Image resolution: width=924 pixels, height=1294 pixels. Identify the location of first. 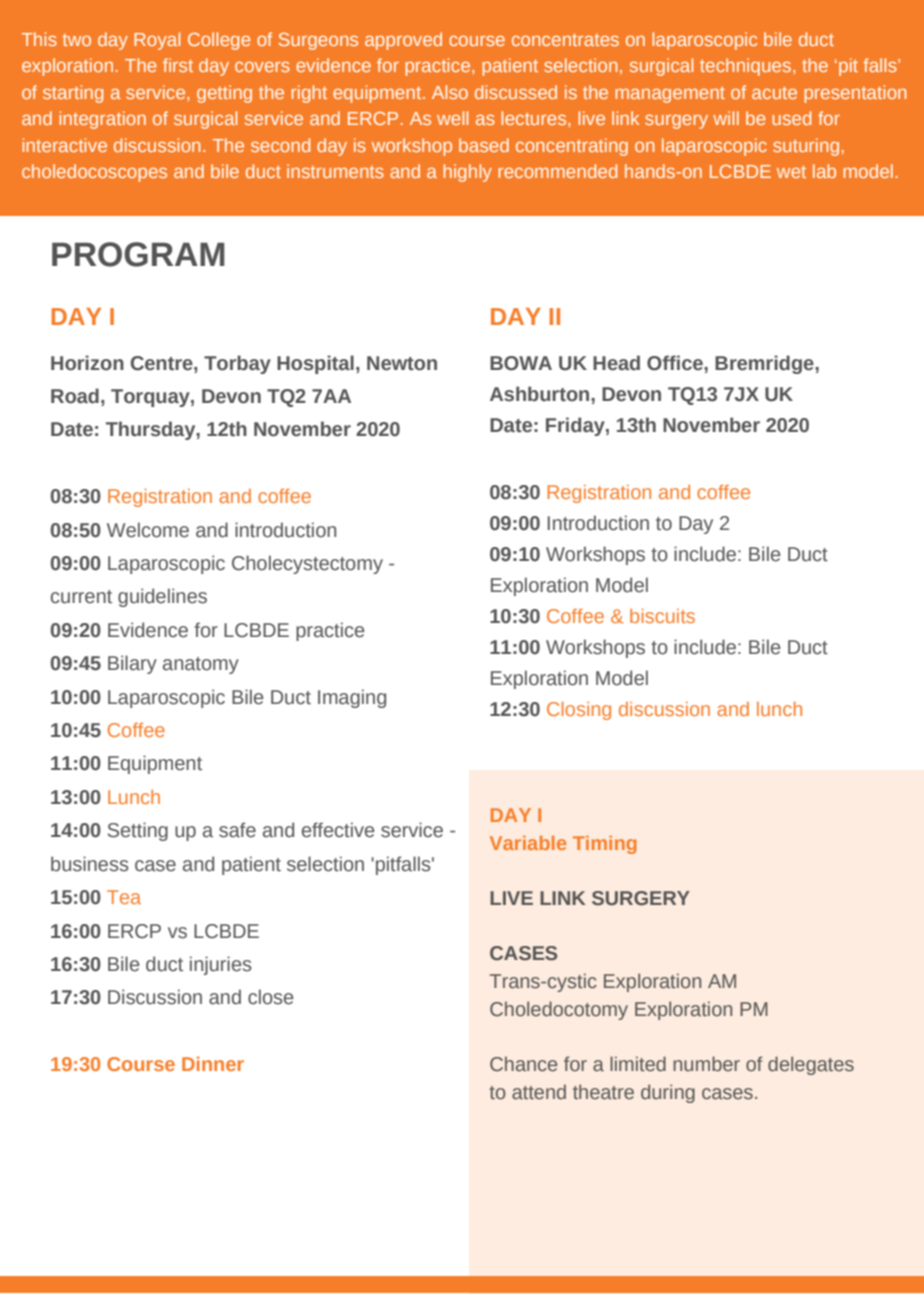
(178, 65).
